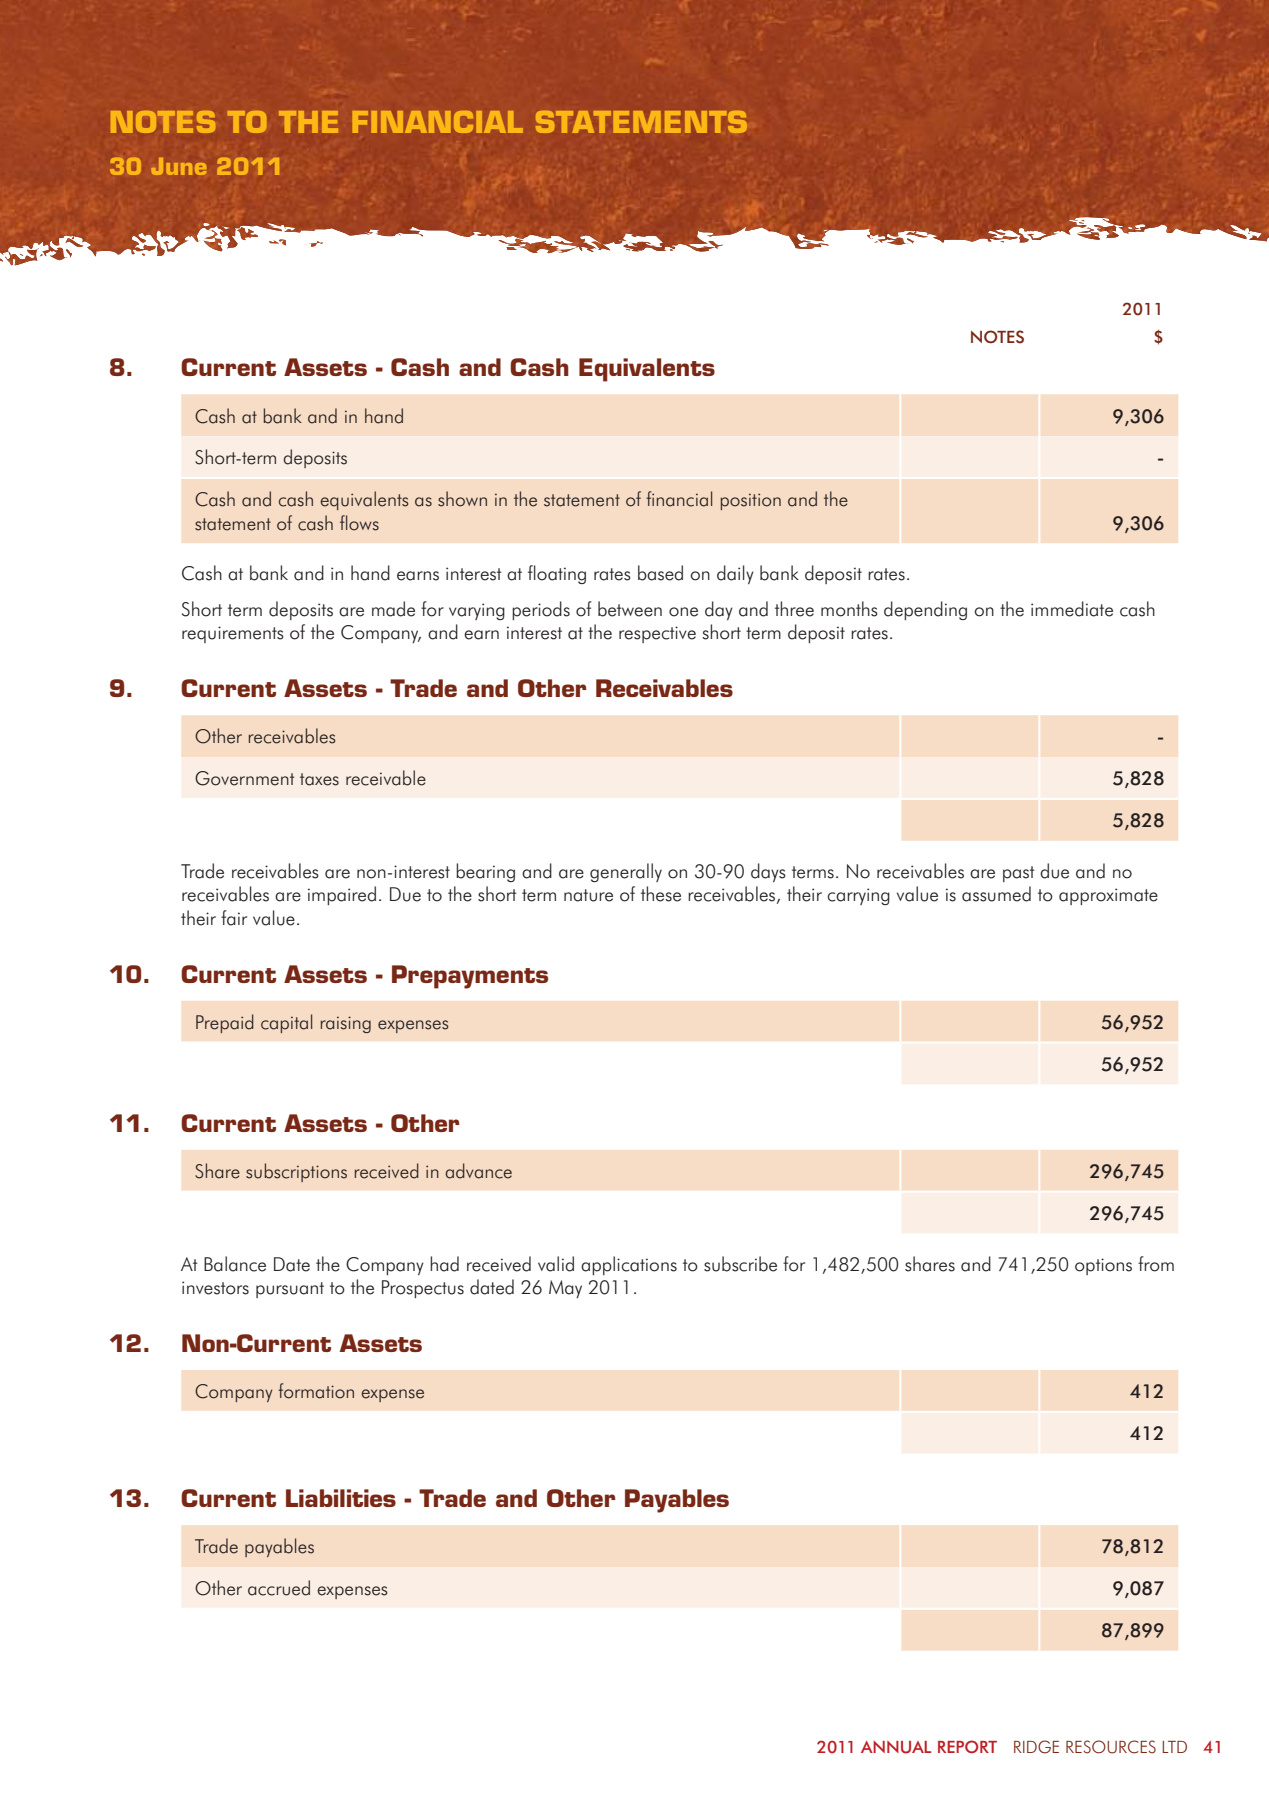 This document has width=1269, height=1794. Describe the element at coordinates (751, 501) in the document. I see `position` at that location.
